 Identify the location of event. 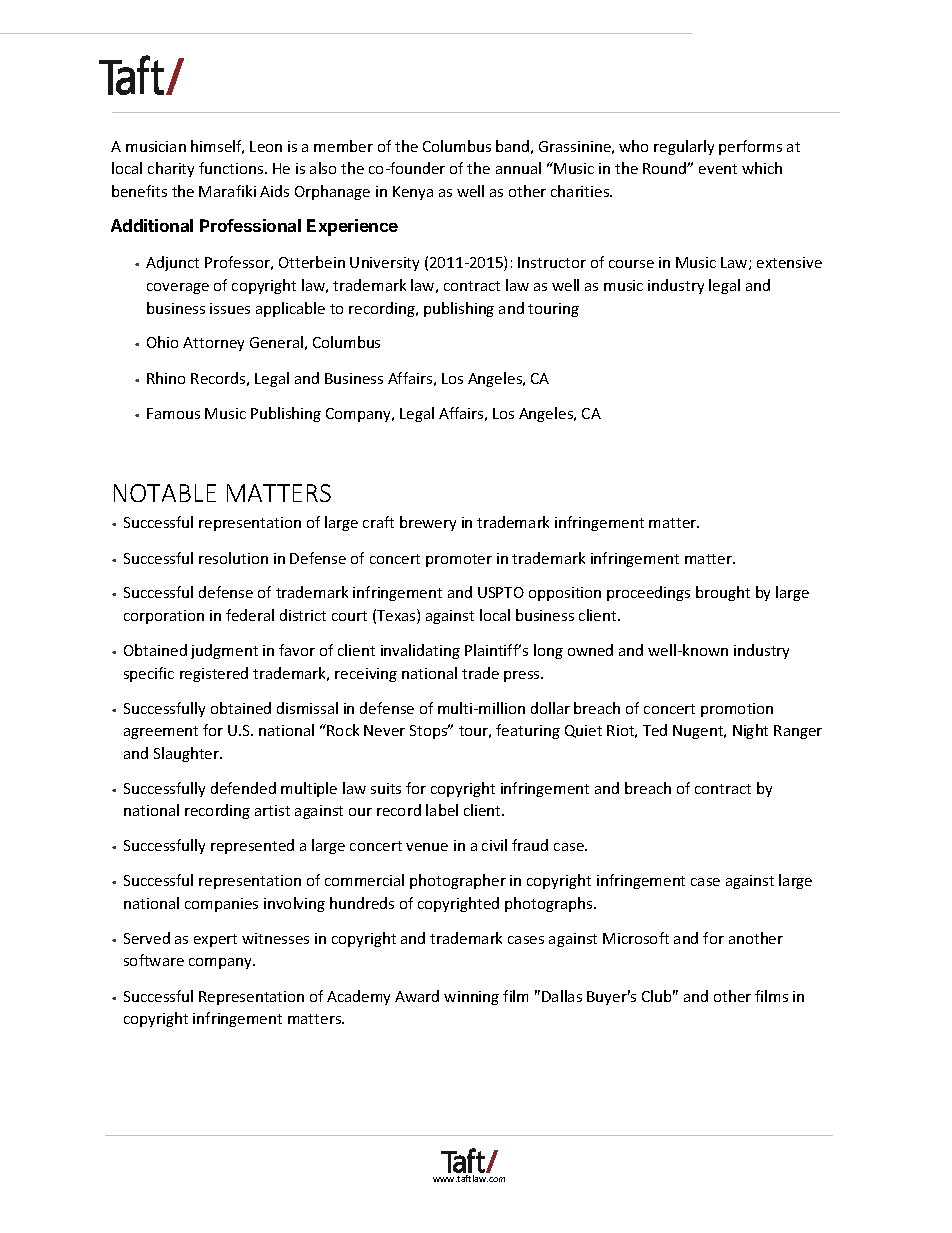
(718, 169).
